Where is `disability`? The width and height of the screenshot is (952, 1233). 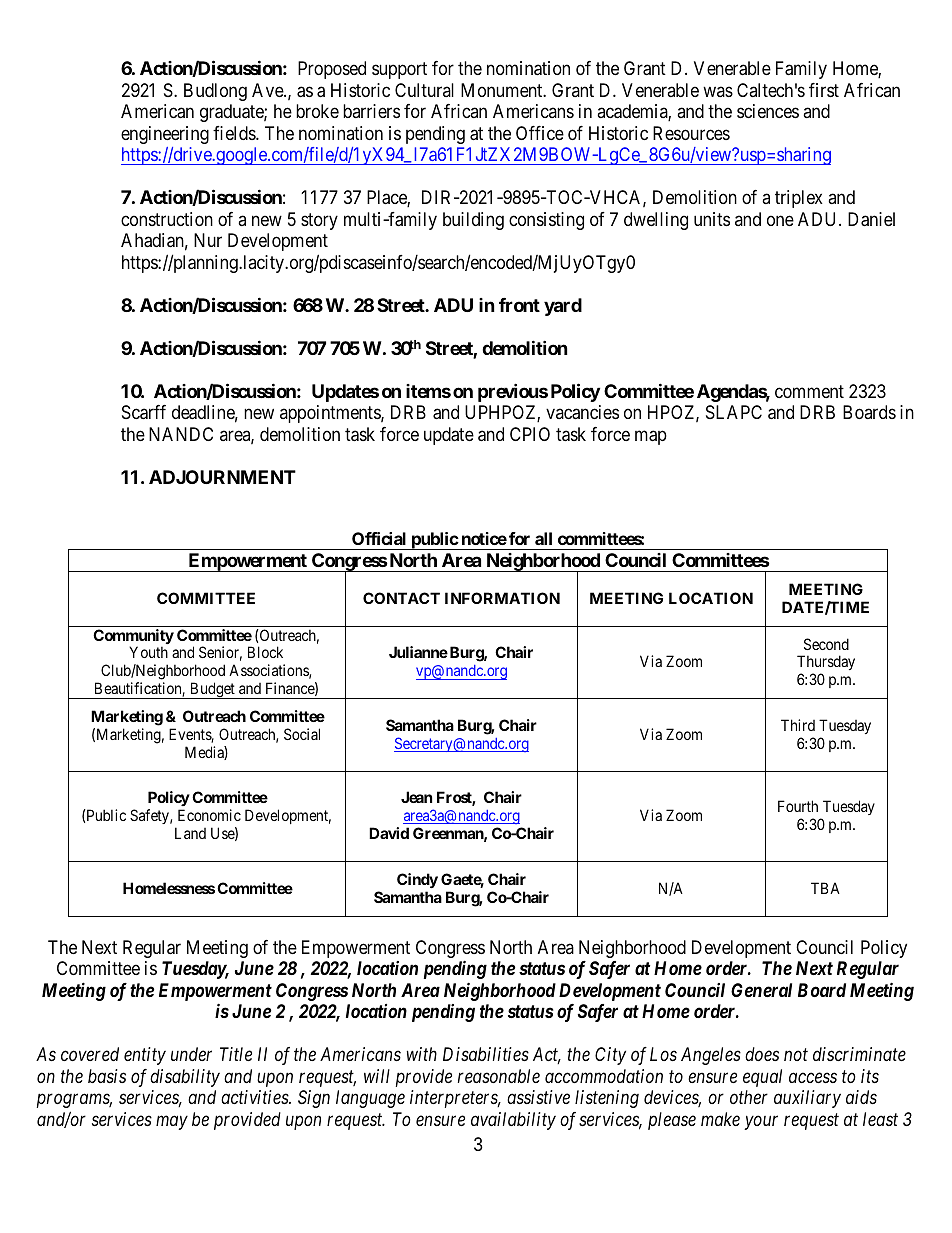
disability is located at coordinates (185, 1078).
